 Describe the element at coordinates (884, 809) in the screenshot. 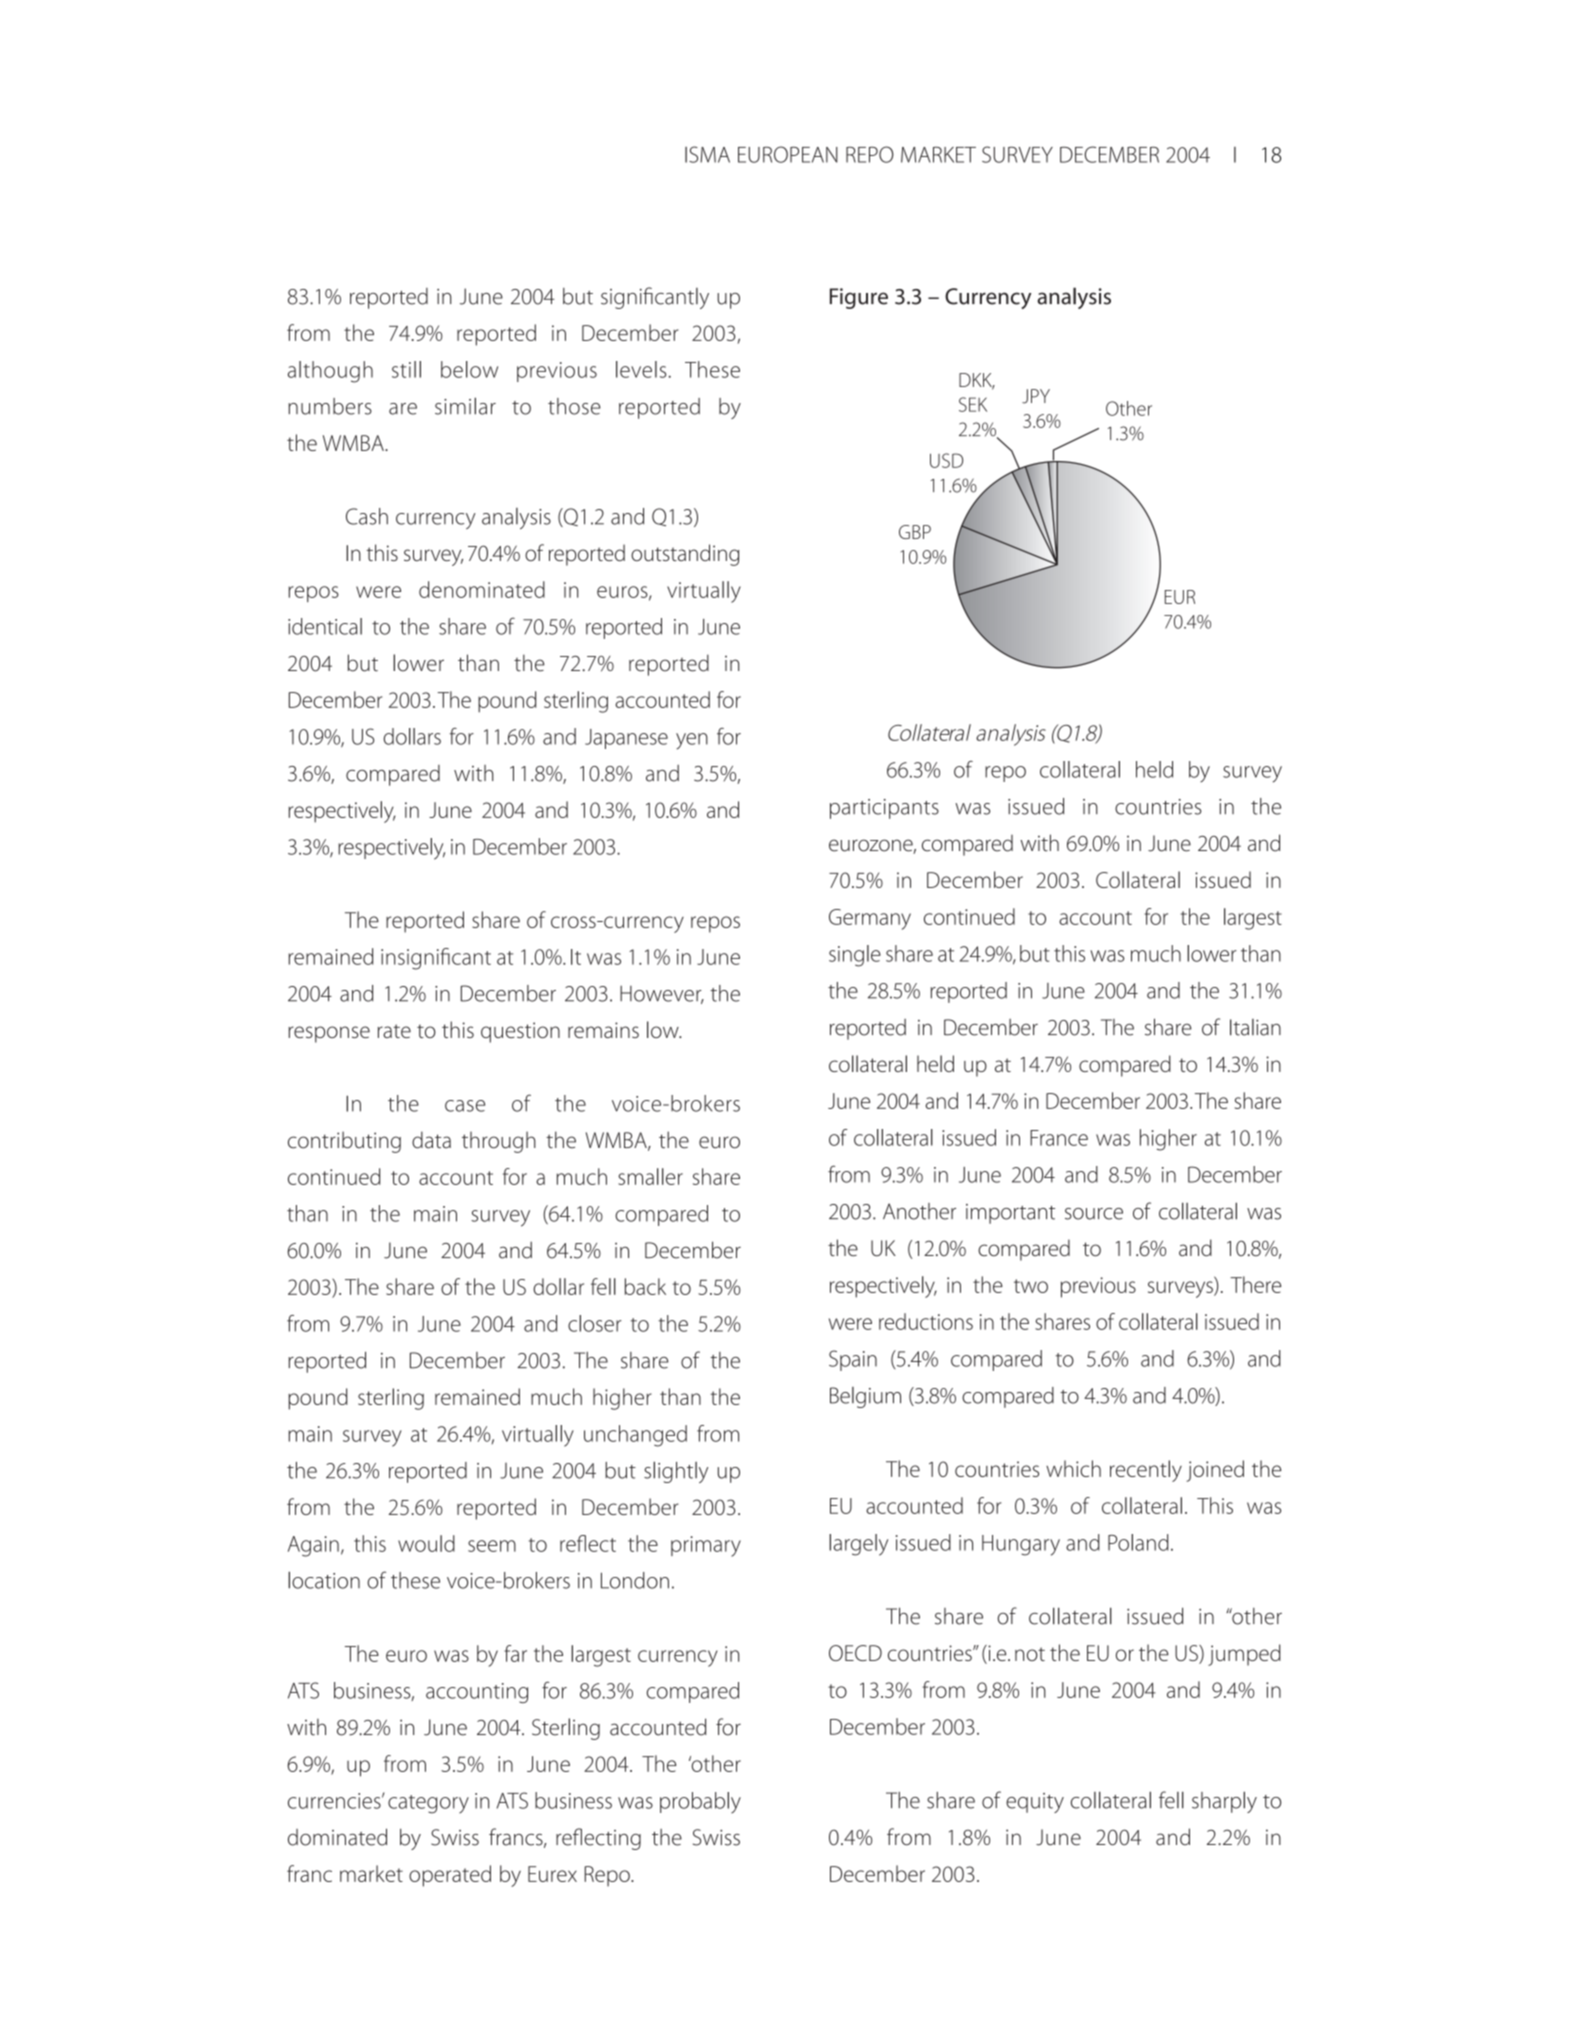

I see `participants` at that location.
